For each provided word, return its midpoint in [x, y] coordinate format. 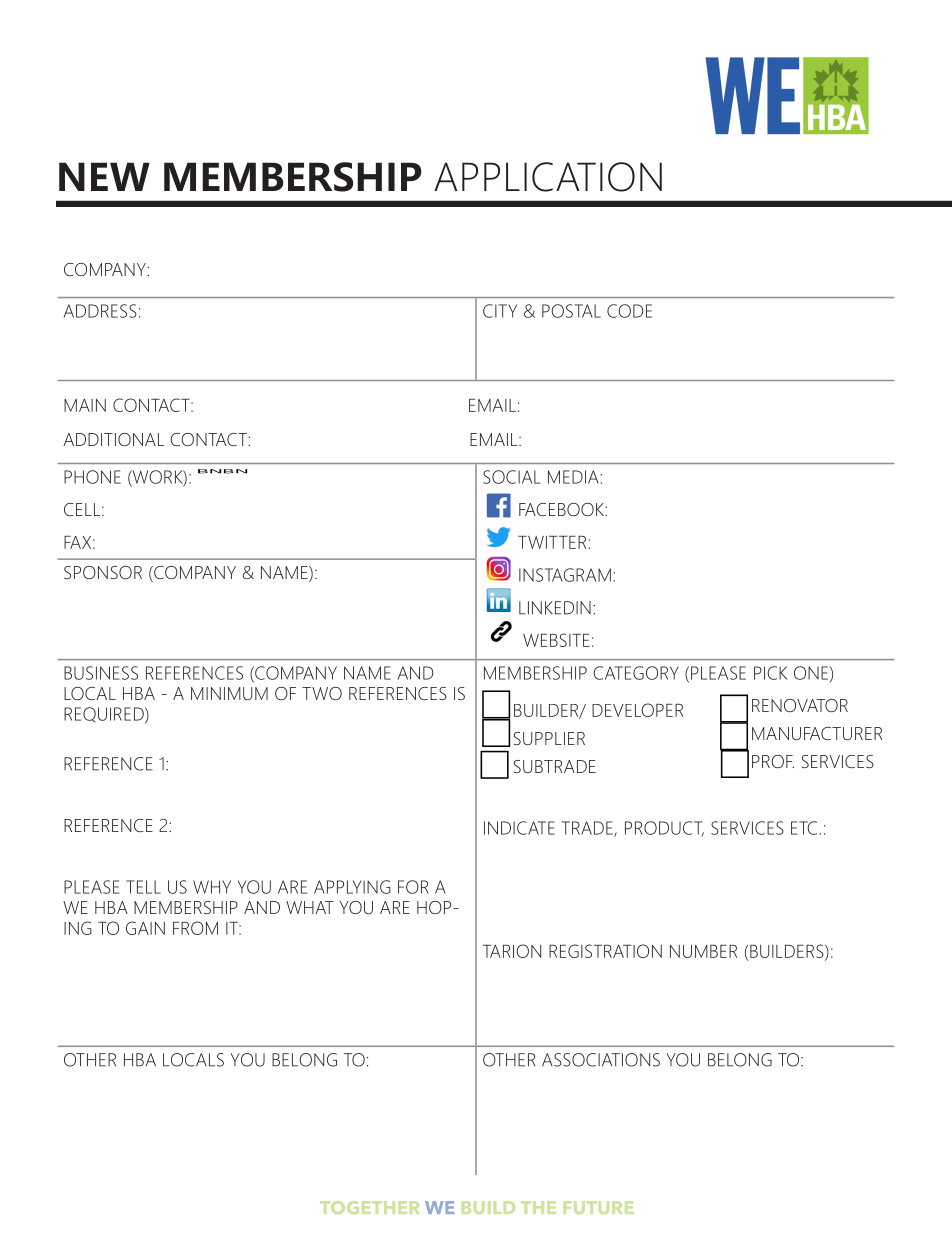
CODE [629, 311]
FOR [413, 887]
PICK [770, 673]
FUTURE [598, 1207]
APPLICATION [548, 177]
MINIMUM [229, 693]
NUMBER [703, 951]
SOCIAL [512, 477]
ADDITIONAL [113, 439]
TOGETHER [369, 1207]
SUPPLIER [549, 738]
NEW [104, 176]
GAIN [145, 928]
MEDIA [574, 477]
